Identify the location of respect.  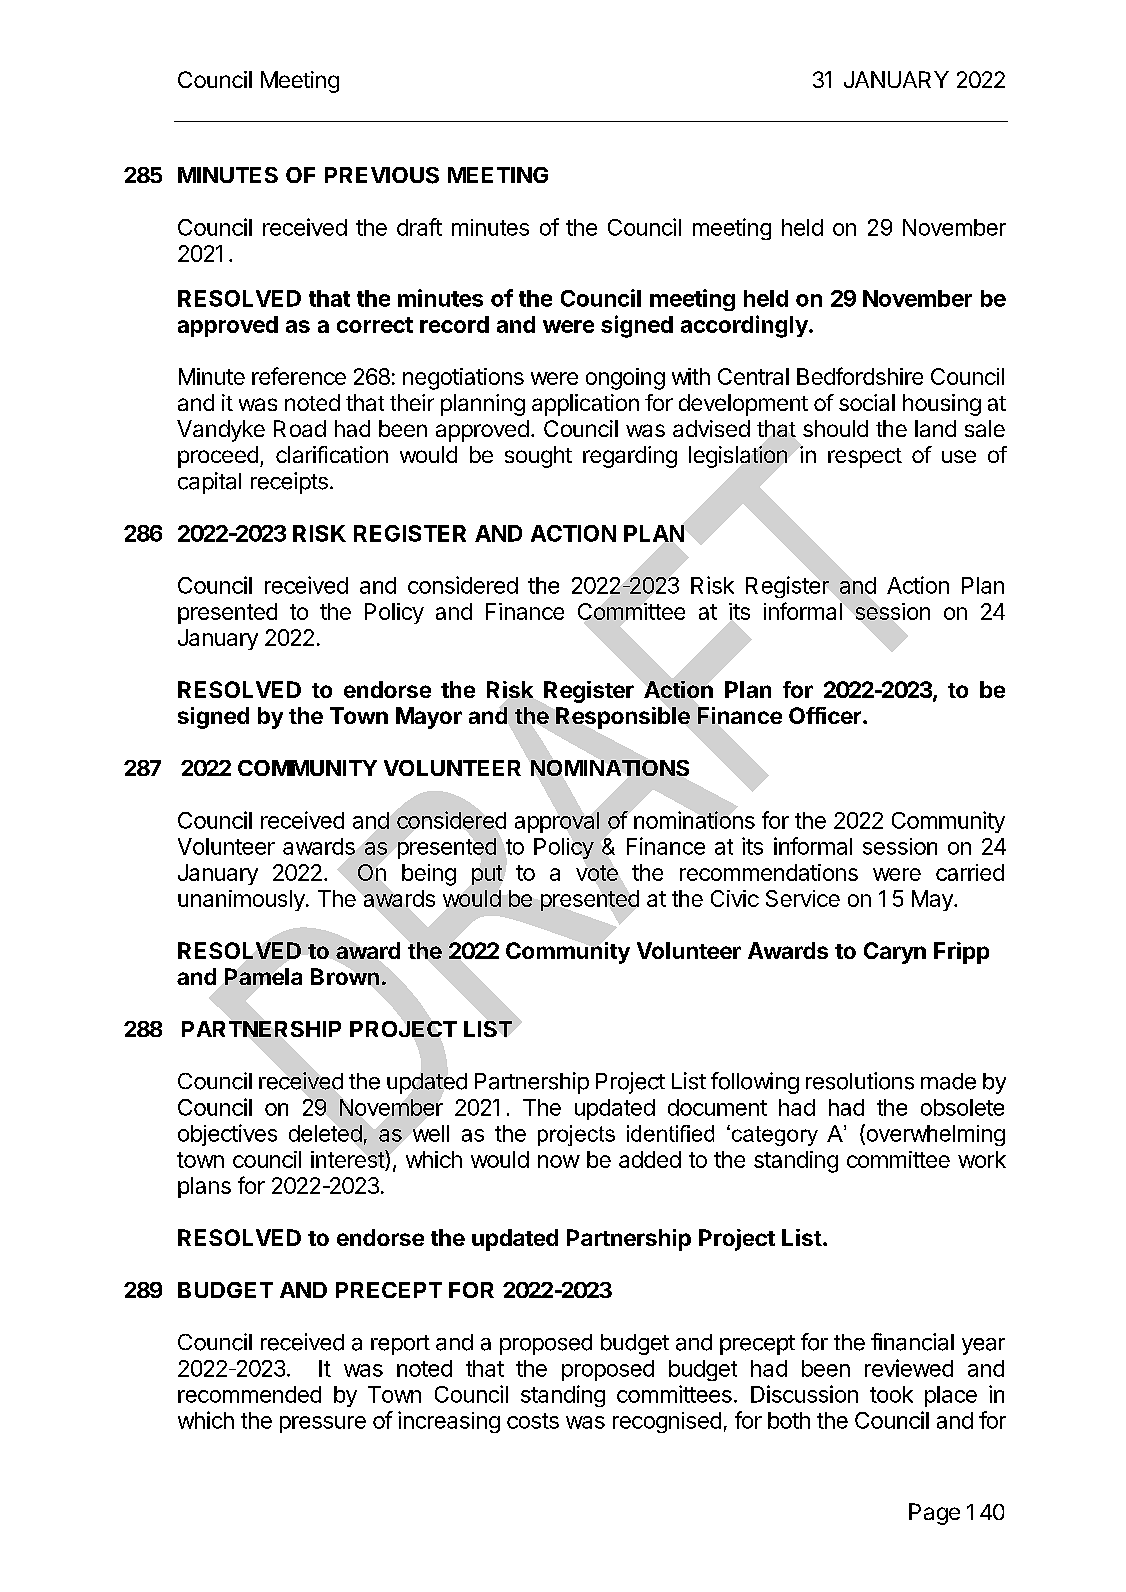
(865, 458).
